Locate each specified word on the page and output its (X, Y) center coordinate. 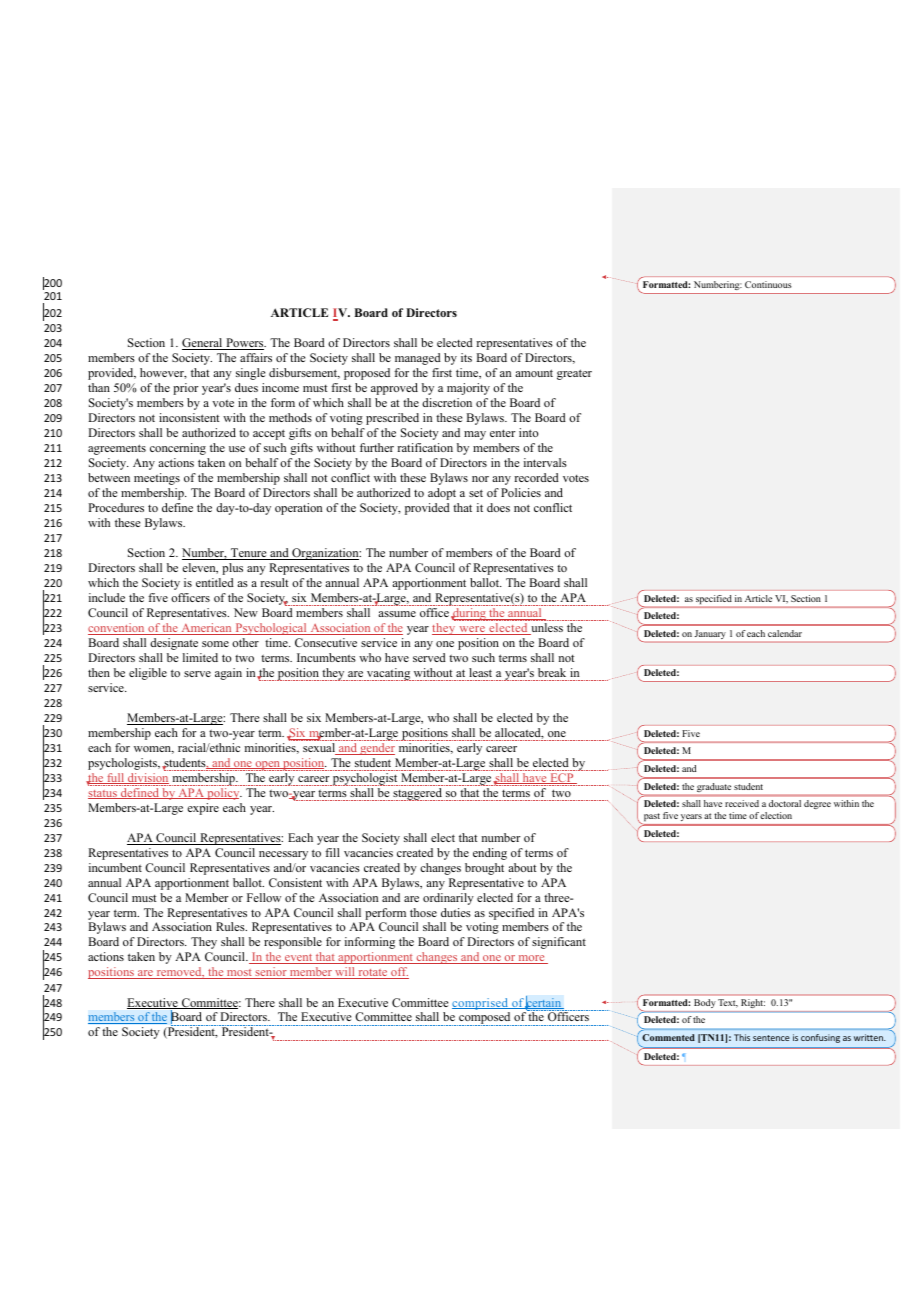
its (466, 357)
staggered (417, 794)
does (498, 507)
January (710, 634)
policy (223, 794)
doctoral (785, 803)
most (239, 974)
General (203, 344)
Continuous (768, 284)
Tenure (249, 554)
